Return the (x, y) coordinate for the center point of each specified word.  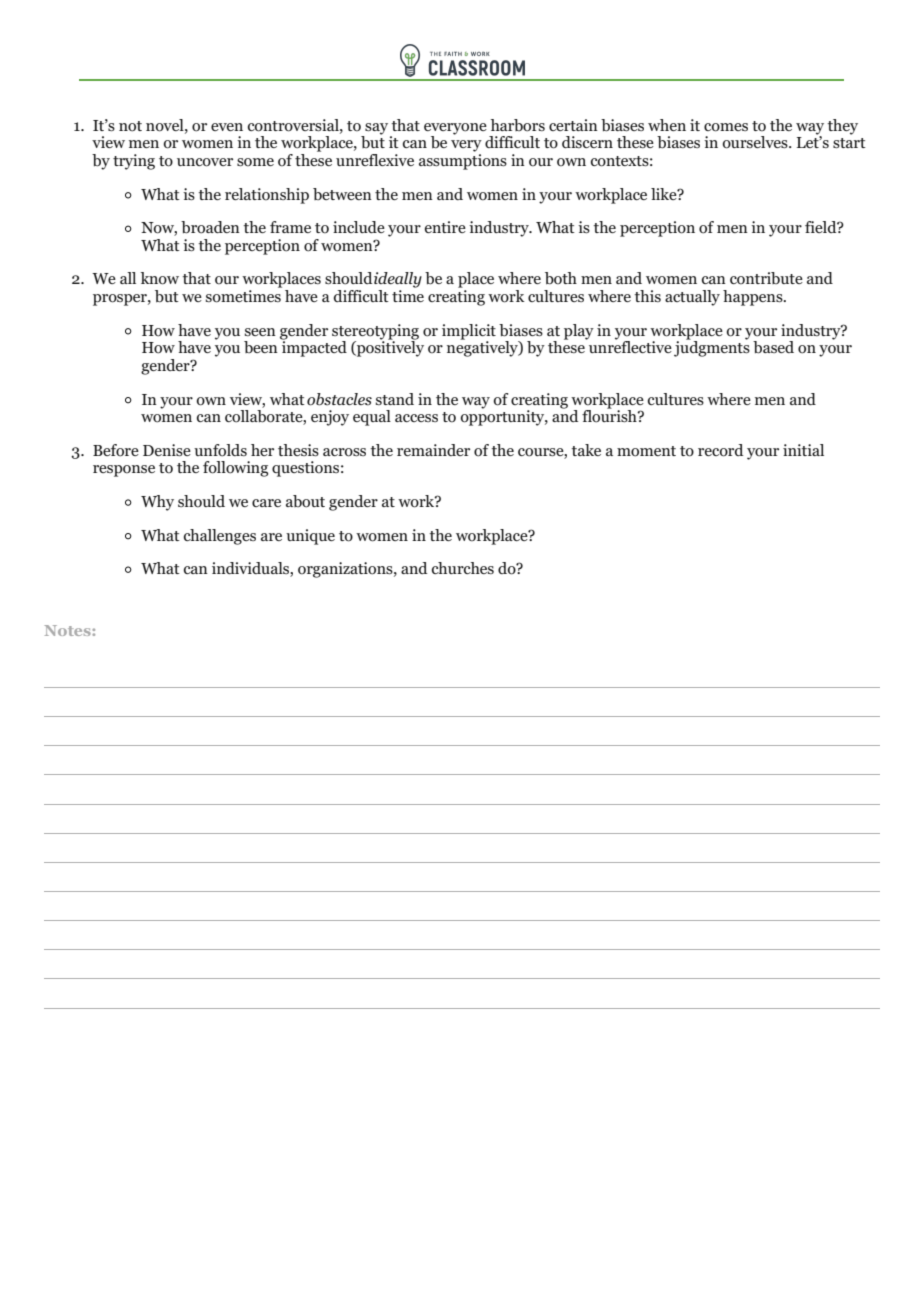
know (160, 278)
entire (445, 227)
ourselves (756, 142)
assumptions (463, 162)
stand (395, 399)
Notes (68, 630)
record (720, 450)
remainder (433, 450)
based (773, 347)
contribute (766, 278)
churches (463, 568)
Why (157, 503)
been (261, 347)
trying (134, 162)
